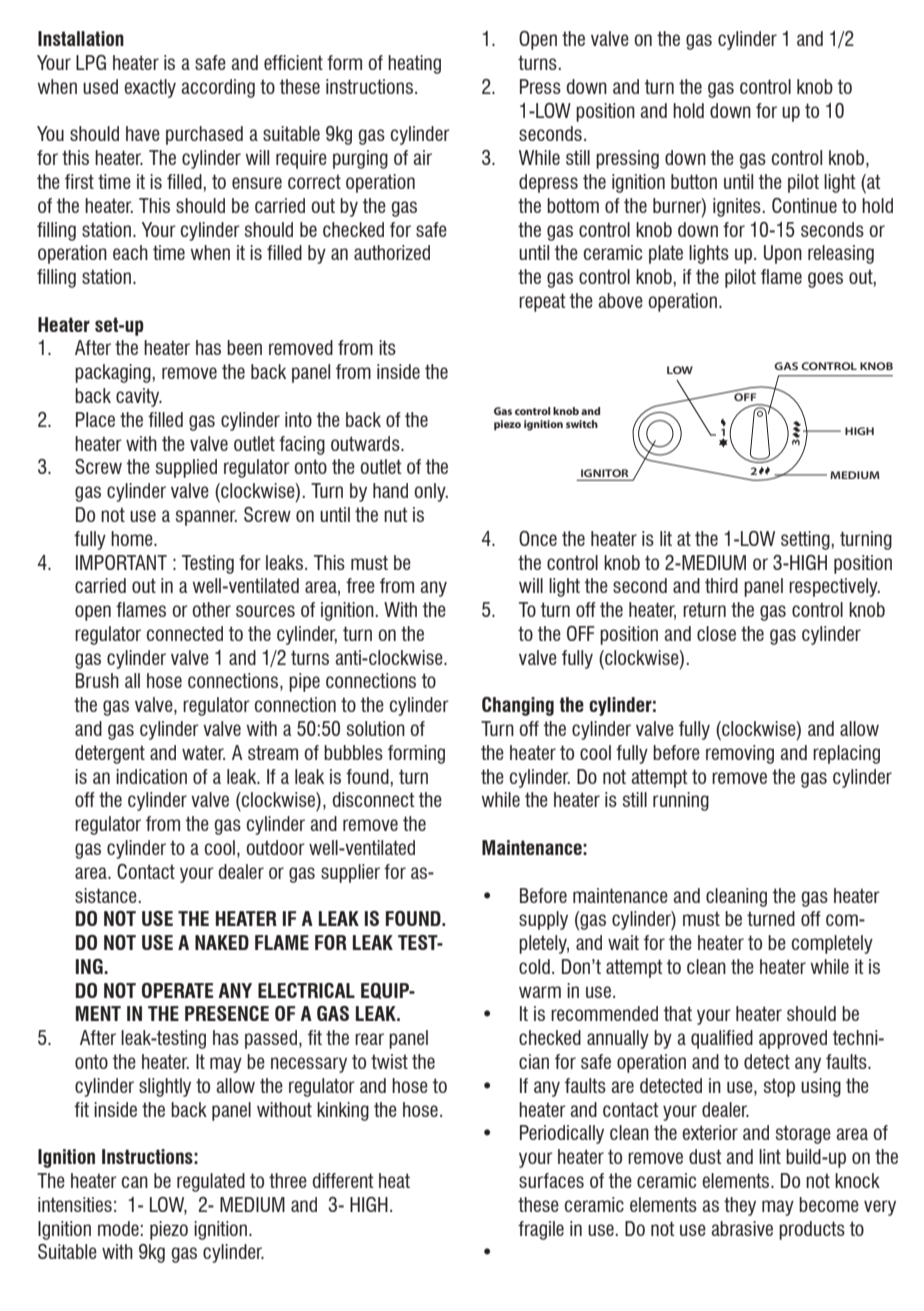 The height and width of the screenshot is (1311, 924). Describe the element at coordinates (804, 205) in the screenshot. I see `Continue` at that location.
